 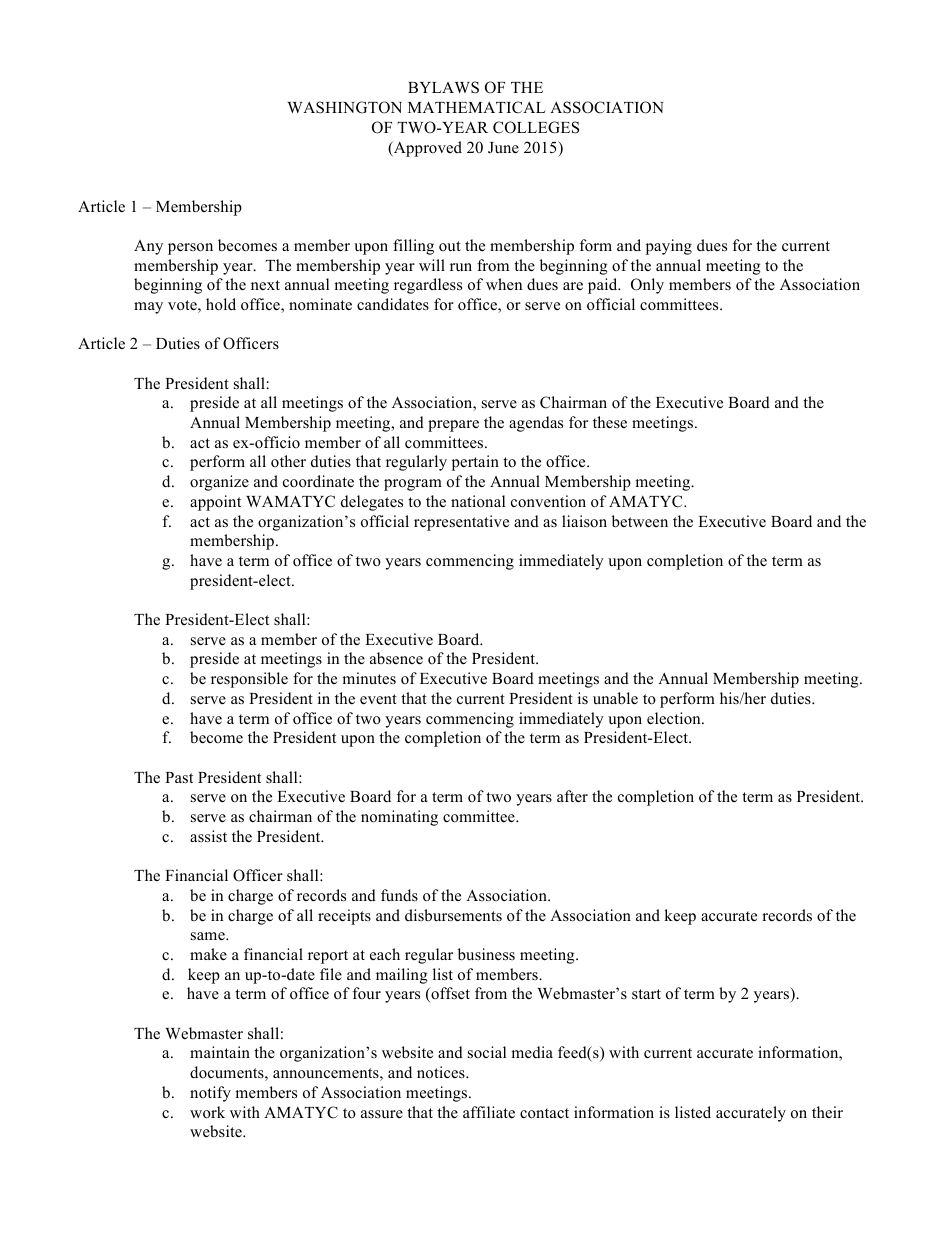 What do you see at coordinates (477, 107) in the page?
I see `MATHEMATICAL` at bounding box center [477, 107].
